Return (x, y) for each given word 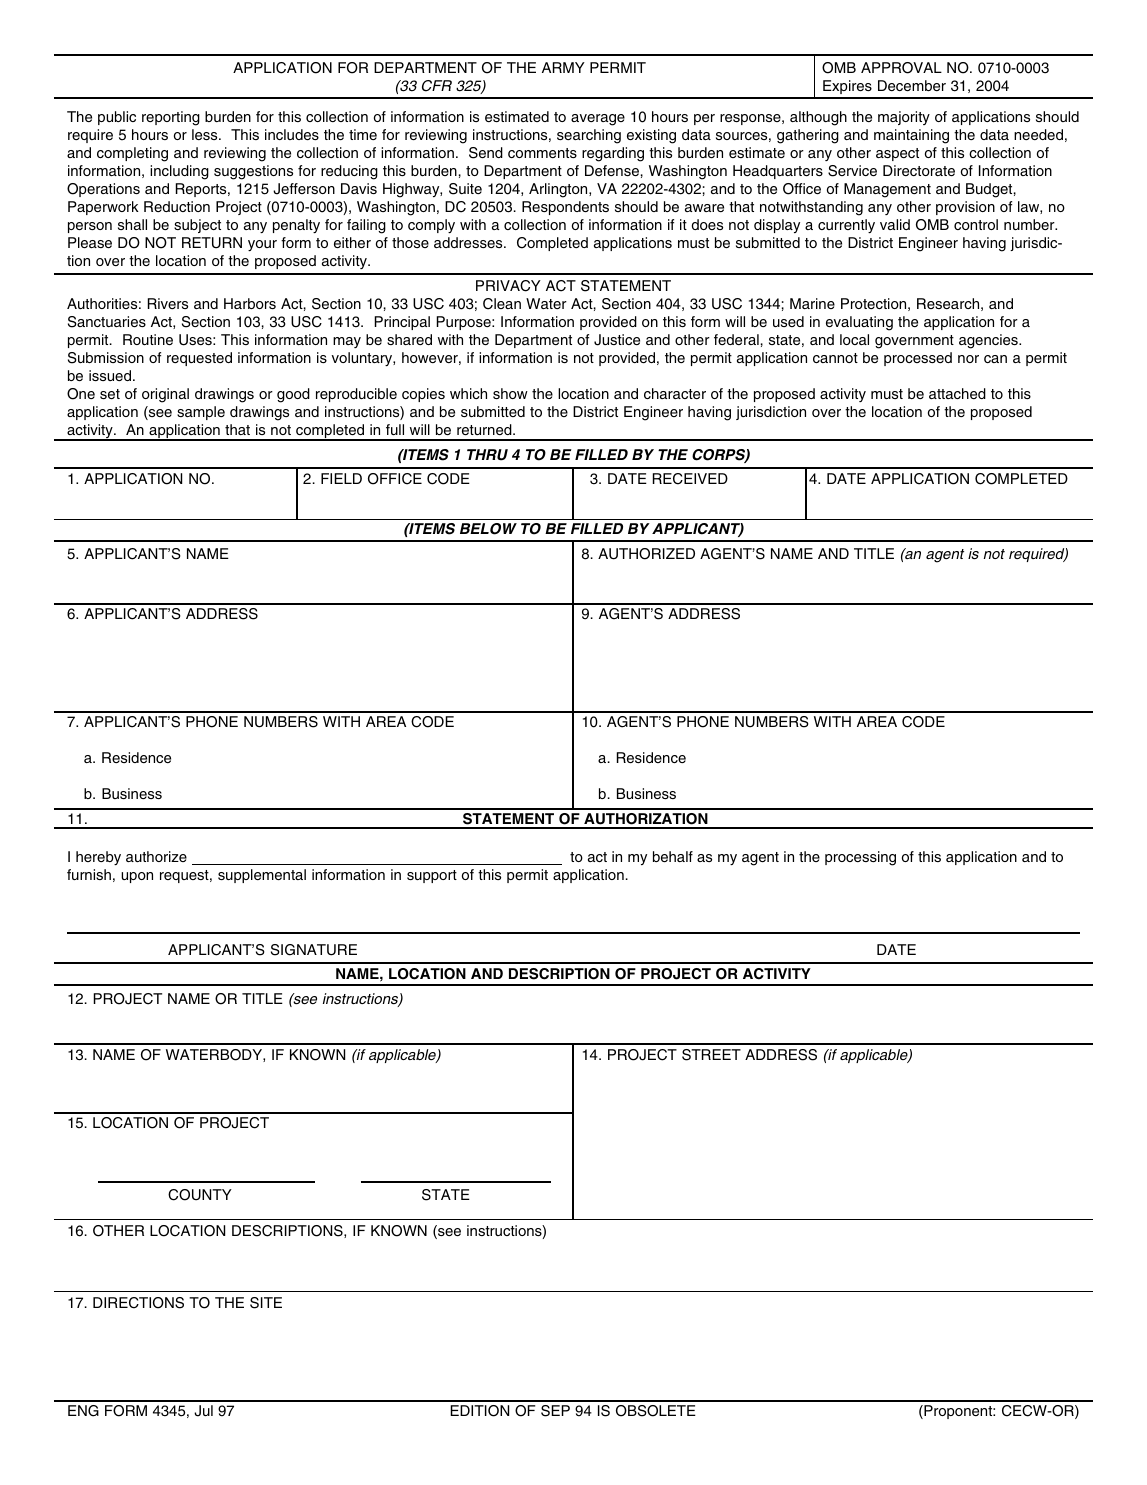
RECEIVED (690, 479)
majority (904, 118)
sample (201, 413)
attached (957, 393)
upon (137, 877)
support (432, 876)
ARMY (563, 67)
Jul (203, 1411)
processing (860, 858)
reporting (171, 118)
